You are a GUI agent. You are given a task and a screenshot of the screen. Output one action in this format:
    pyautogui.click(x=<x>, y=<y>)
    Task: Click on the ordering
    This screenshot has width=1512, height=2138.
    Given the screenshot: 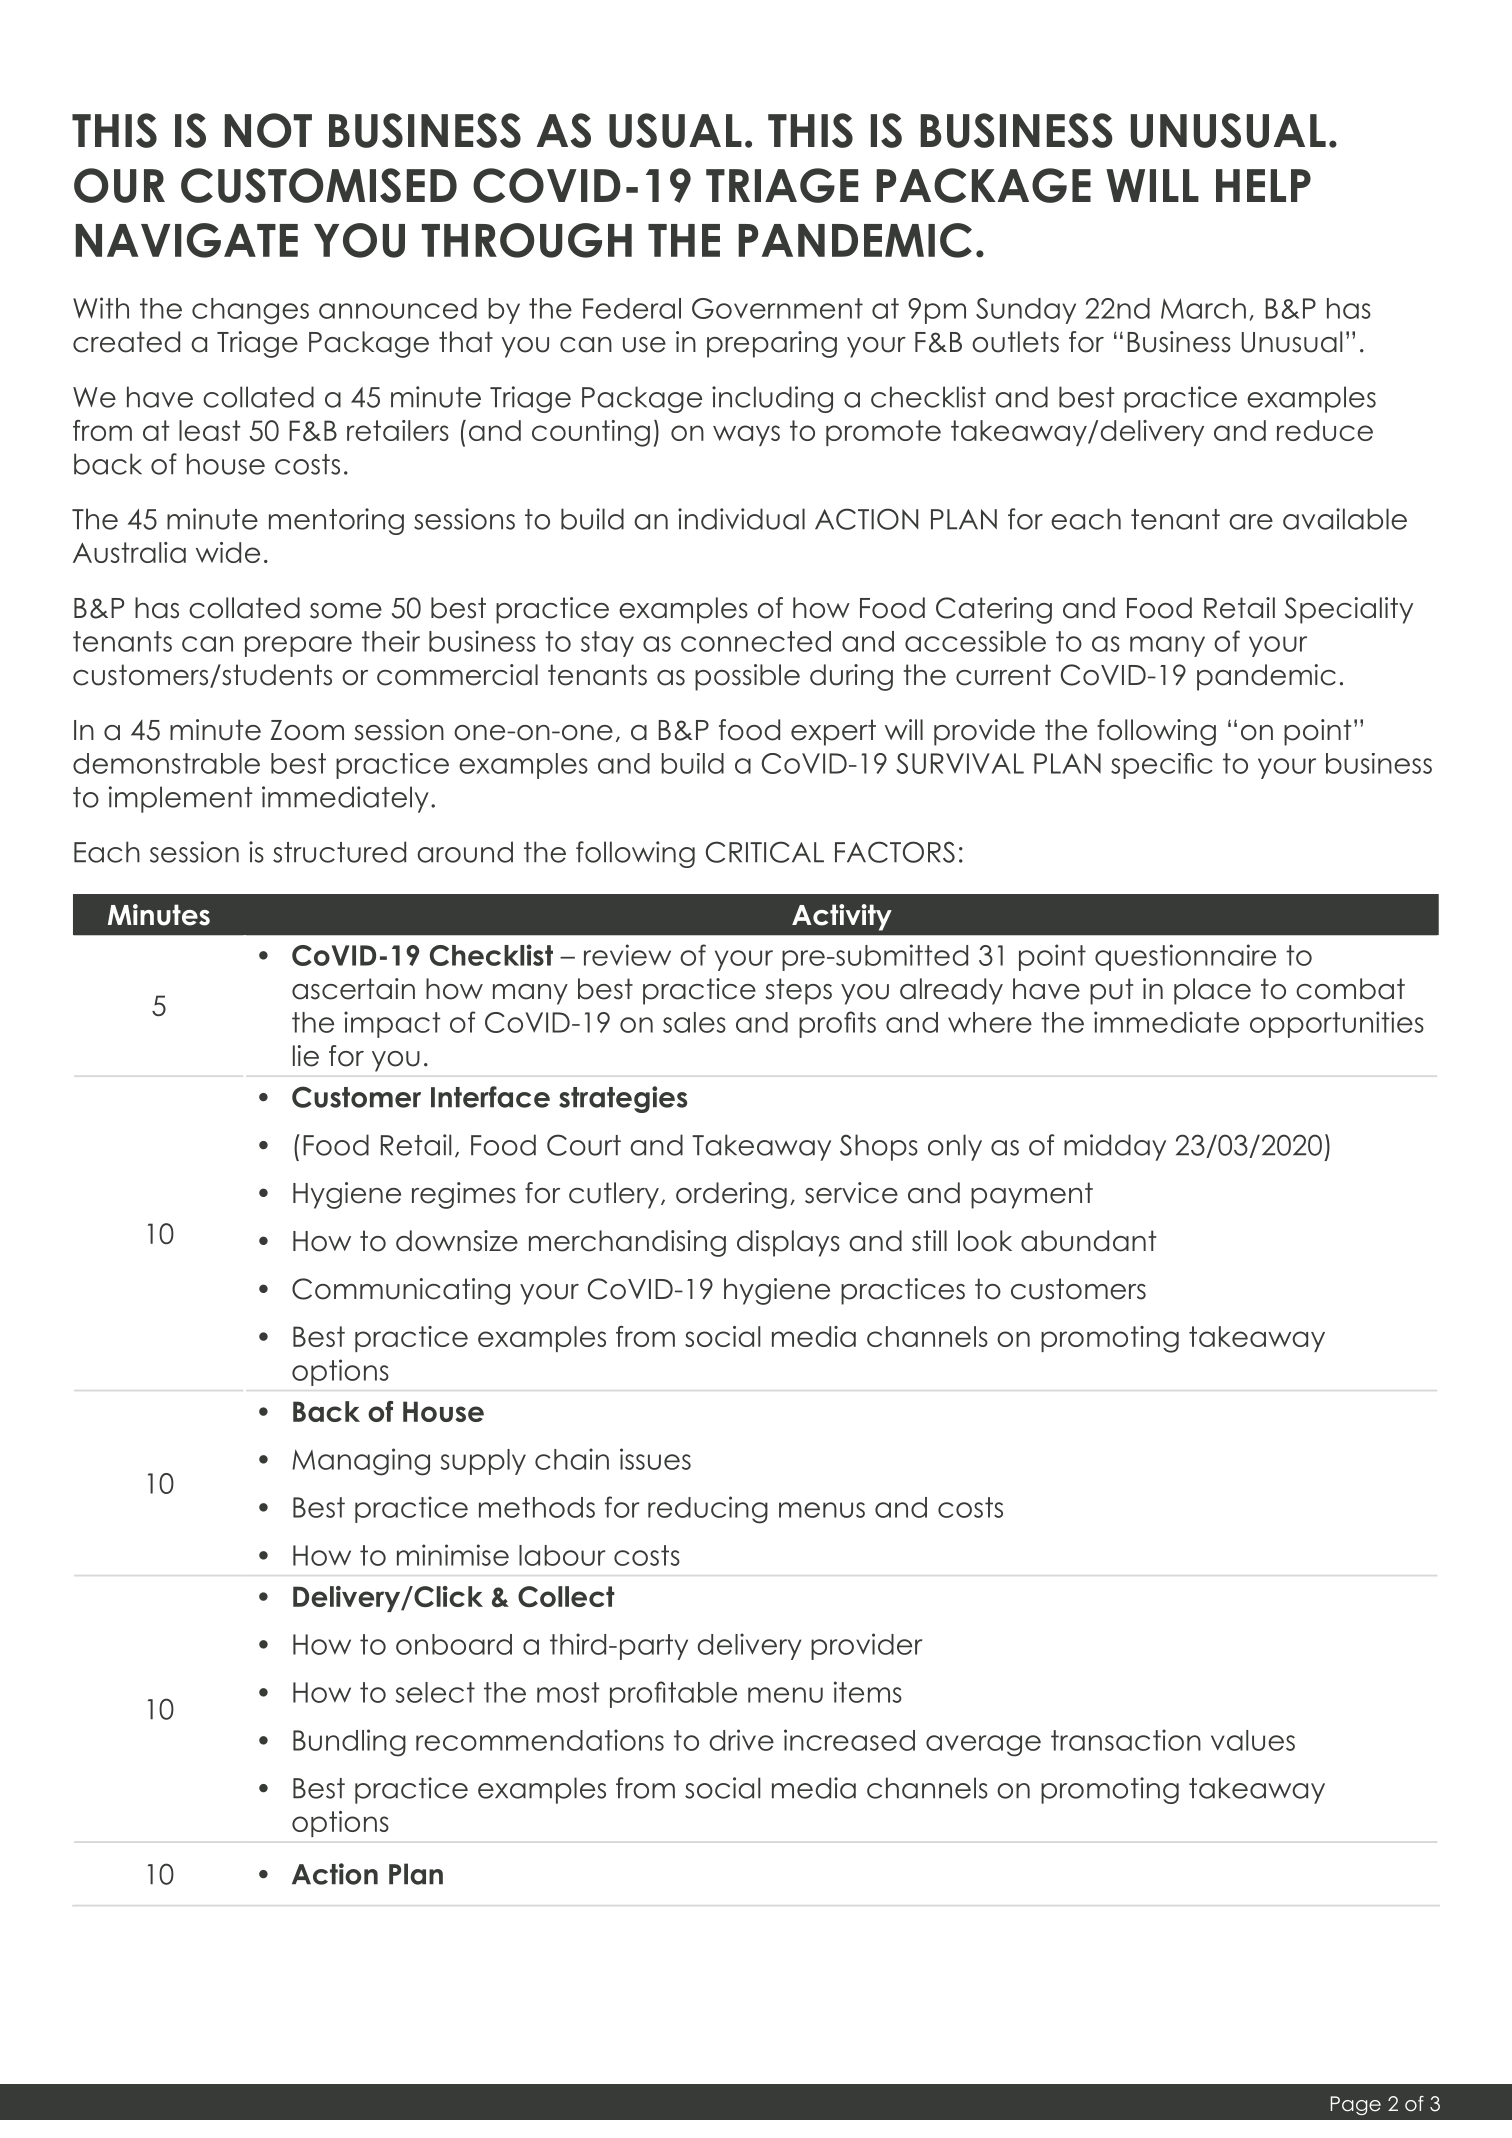 What is the action you would take?
    pyautogui.click(x=731, y=1195)
